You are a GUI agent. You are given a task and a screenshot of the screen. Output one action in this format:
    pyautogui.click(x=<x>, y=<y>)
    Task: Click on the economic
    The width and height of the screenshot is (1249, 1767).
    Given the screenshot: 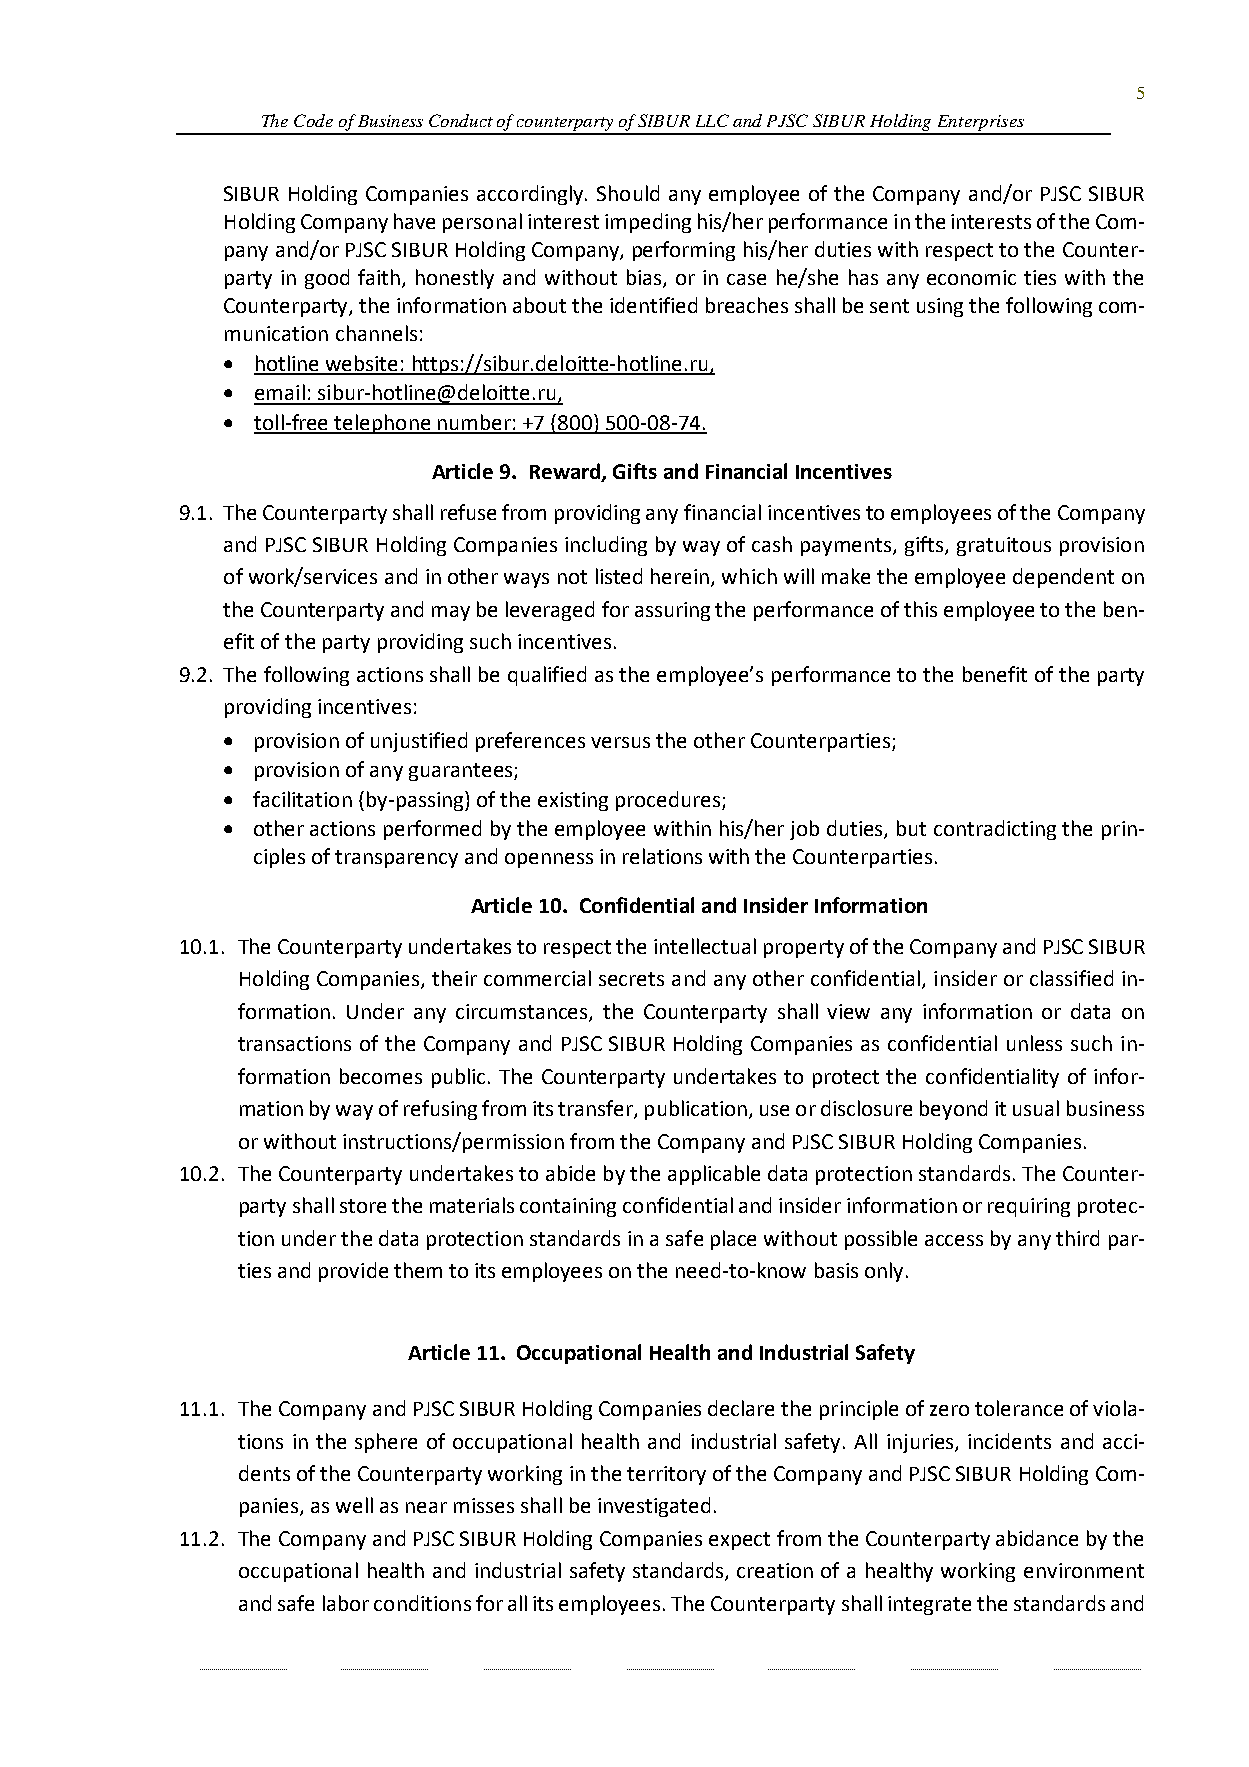 What is the action you would take?
    pyautogui.click(x=971, y=277)
